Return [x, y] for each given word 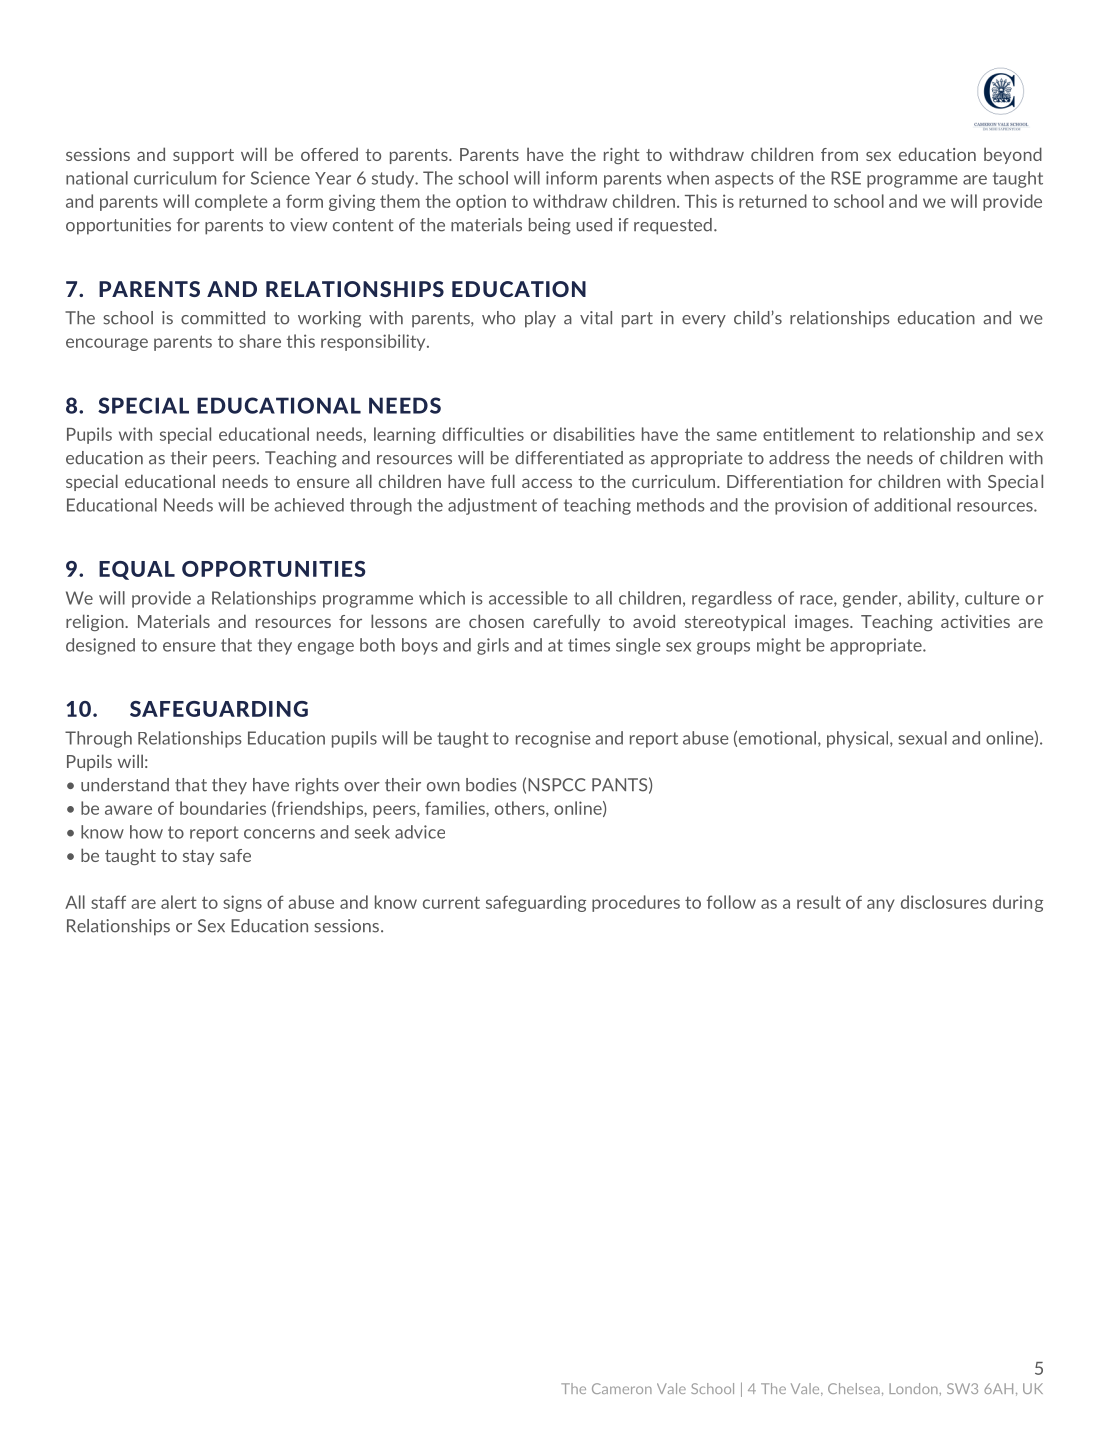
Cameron [622, 1388]
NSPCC [557, 785]
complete [231, 202]
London [914, 1388]
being [550, 226]
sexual [922, 738]
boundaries [223, 808]
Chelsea [854, 1388]
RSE [846, 178]
